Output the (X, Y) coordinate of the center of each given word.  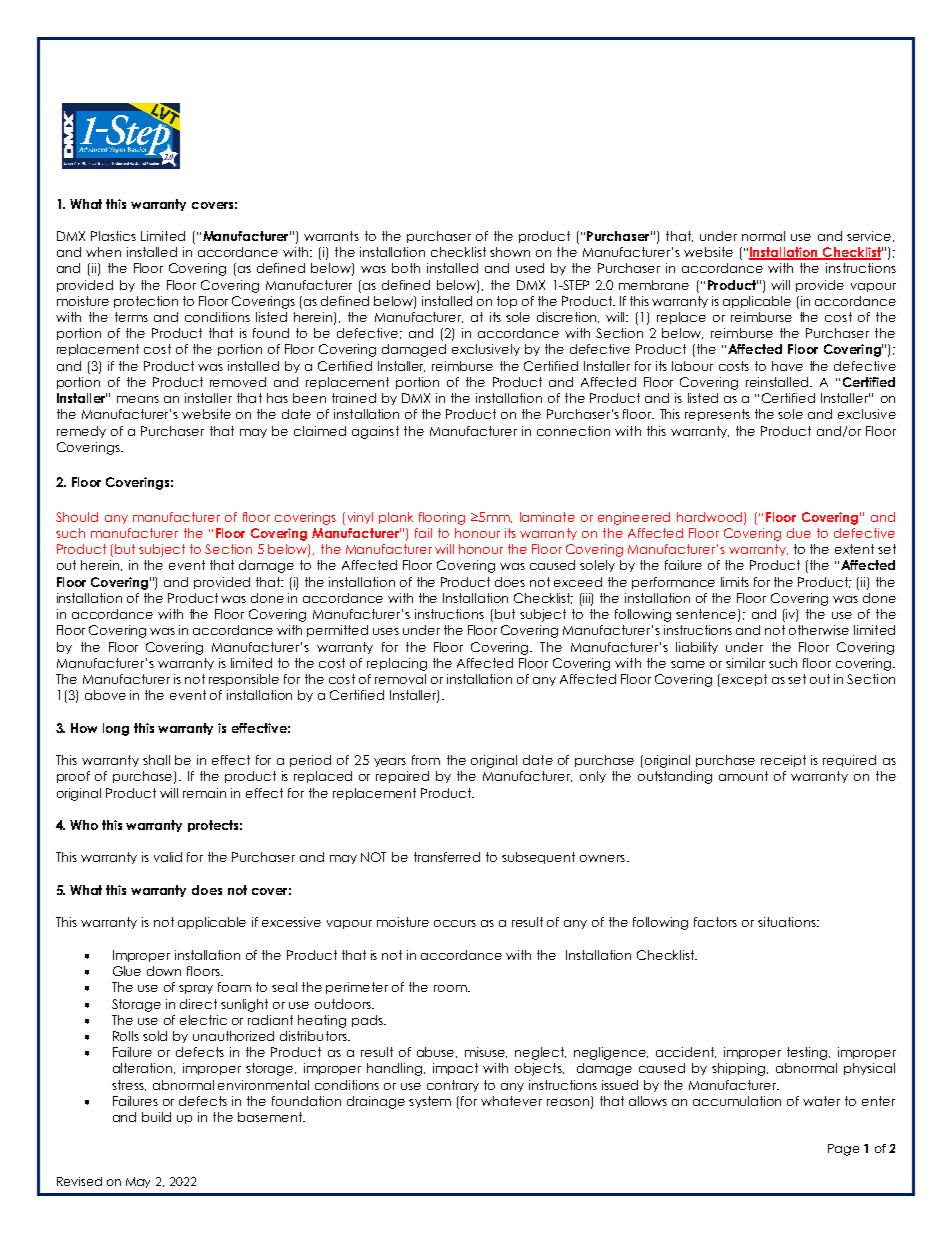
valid (168, 857)
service (870, 236)
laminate (547, 517)
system (430, 1102)
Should (77, 517)
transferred (447, 857)
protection (146, 302)
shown (510, 252)
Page (843, 1150)
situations (788, 922)
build (156, 1117)
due (799, 533)
